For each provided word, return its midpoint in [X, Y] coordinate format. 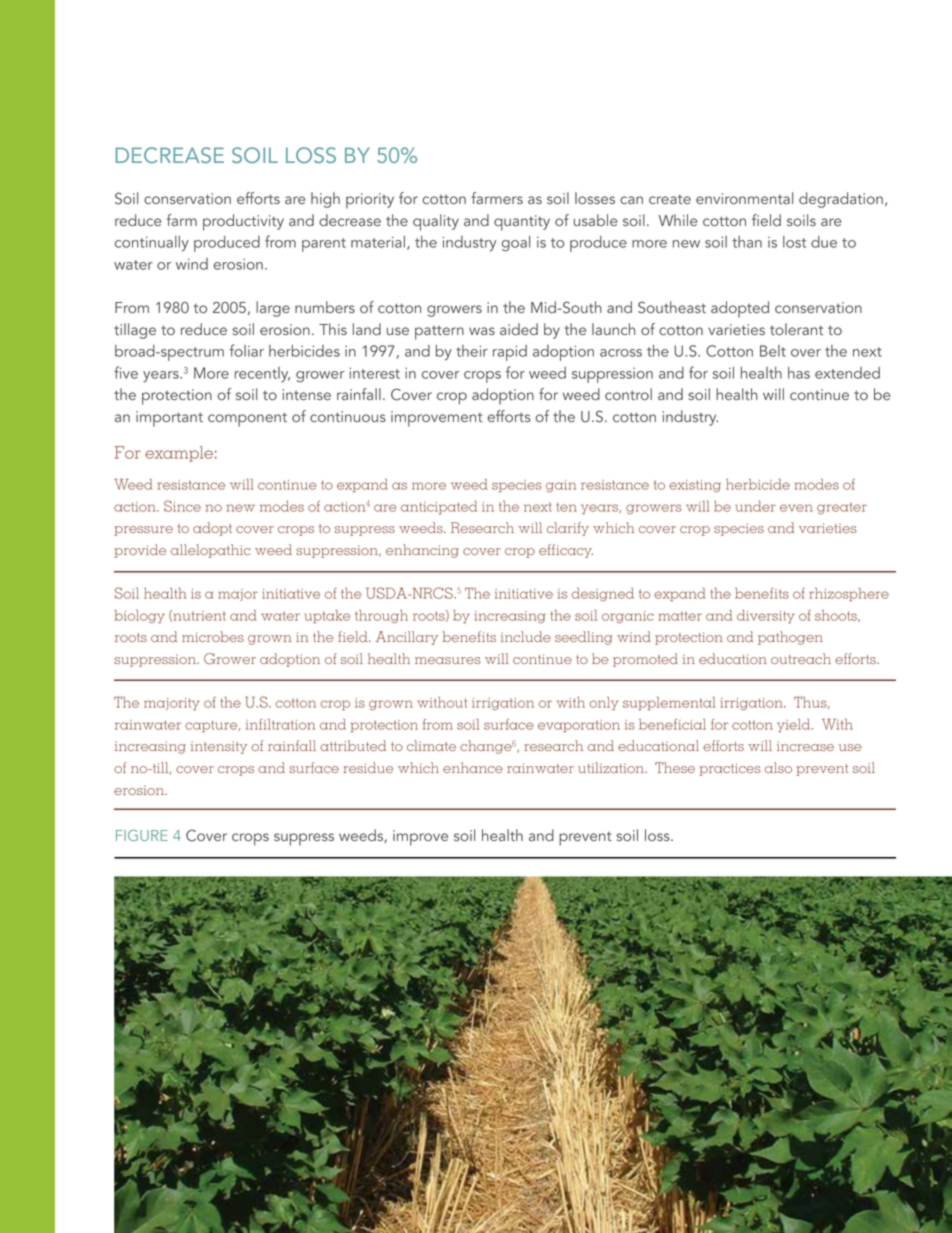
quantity [522, 223]
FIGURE [142, 835]
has [799, 373]
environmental [744, 198]
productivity [243, 222]
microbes [213, 636]
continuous [348, 416]
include [526, 636]
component [247, 419]
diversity [766, 616]
